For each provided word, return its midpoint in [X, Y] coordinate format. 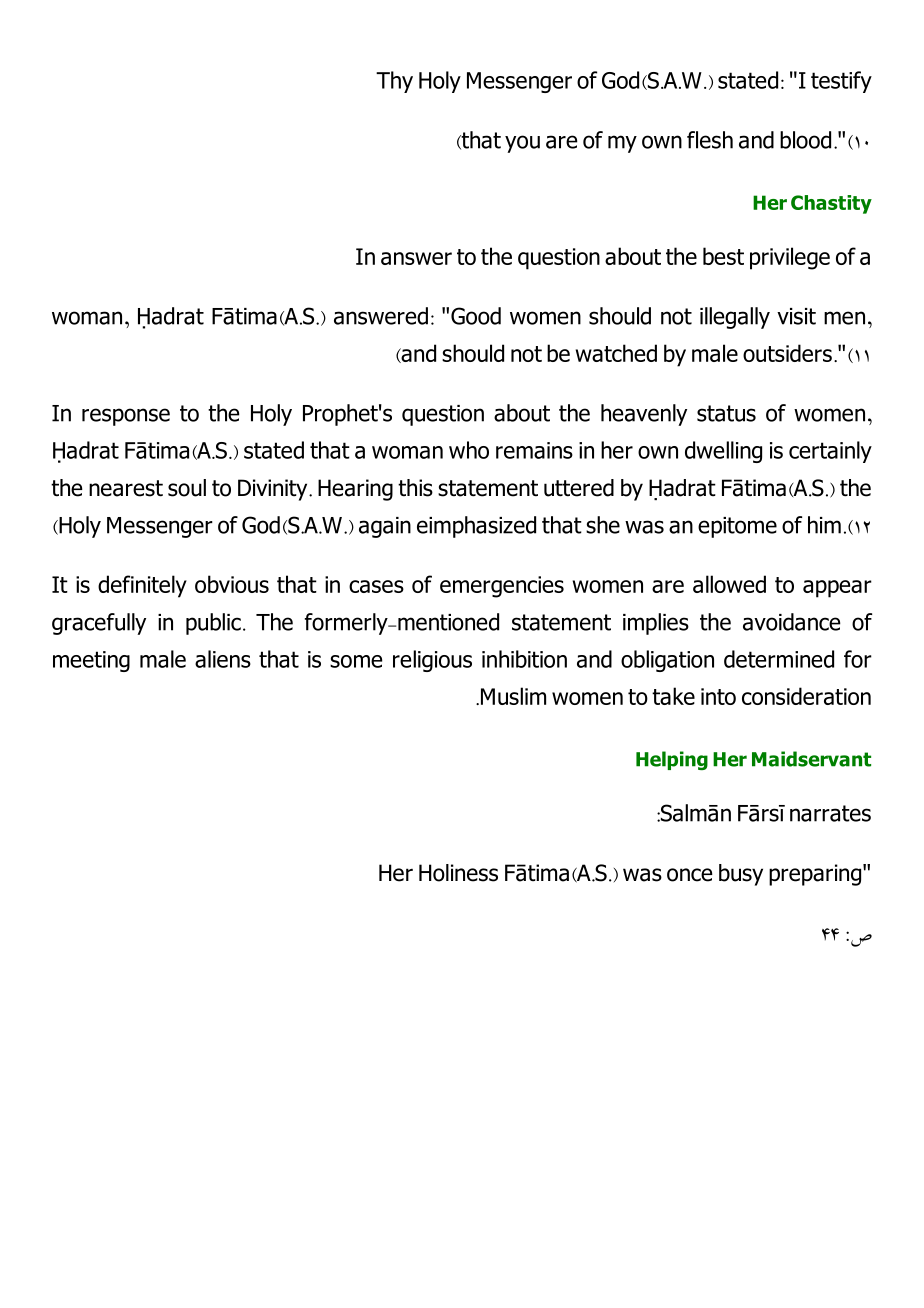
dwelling [723, 452]
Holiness [458, 873]
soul [187, 488]
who [469, 450]
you [522, 144]
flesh [710, 140]
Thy [394, 82]
